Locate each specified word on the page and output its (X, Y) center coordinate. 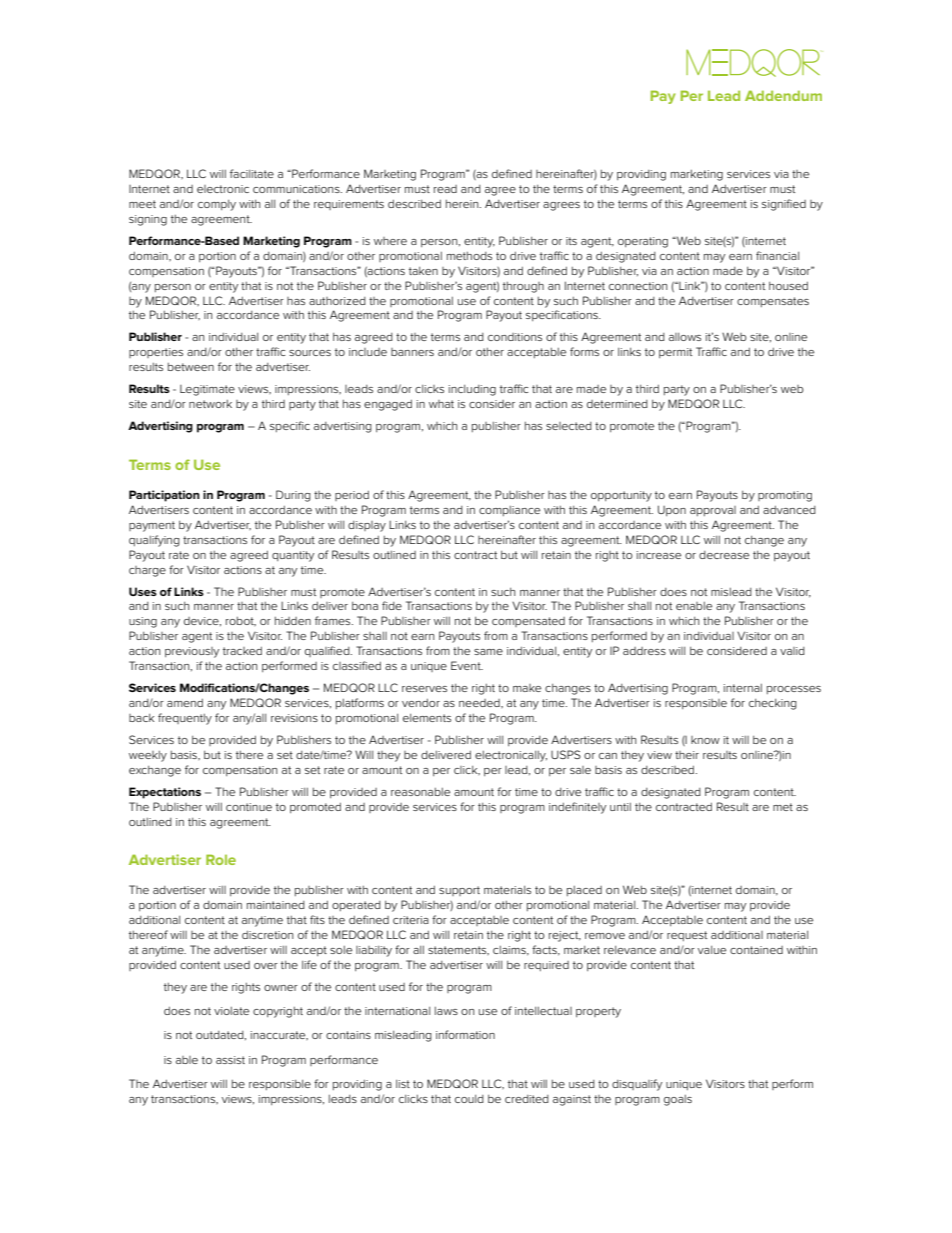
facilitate (252, 173)
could (469, 1099)
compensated (528, 622)
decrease (724, 555)
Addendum (783, 95)
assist (230, 1060)
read (445, 189)
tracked (242, 651)
